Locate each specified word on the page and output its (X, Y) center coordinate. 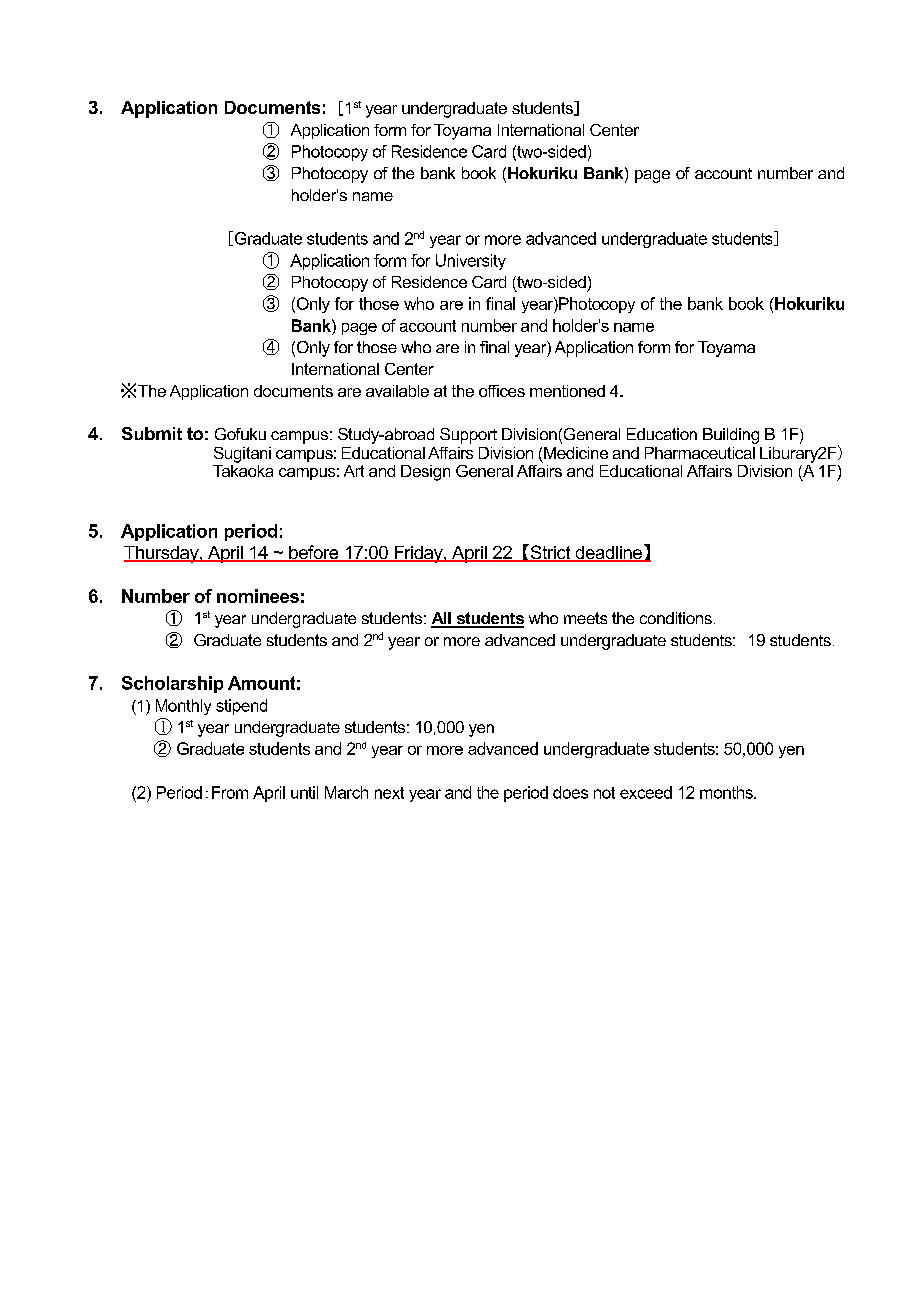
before (314, 553)
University (471, 262)
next (389, 793)
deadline (608, 554)
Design (425, 473)
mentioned (567, 391)
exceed (646, 792)
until (304, 792)
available (397, 391)
